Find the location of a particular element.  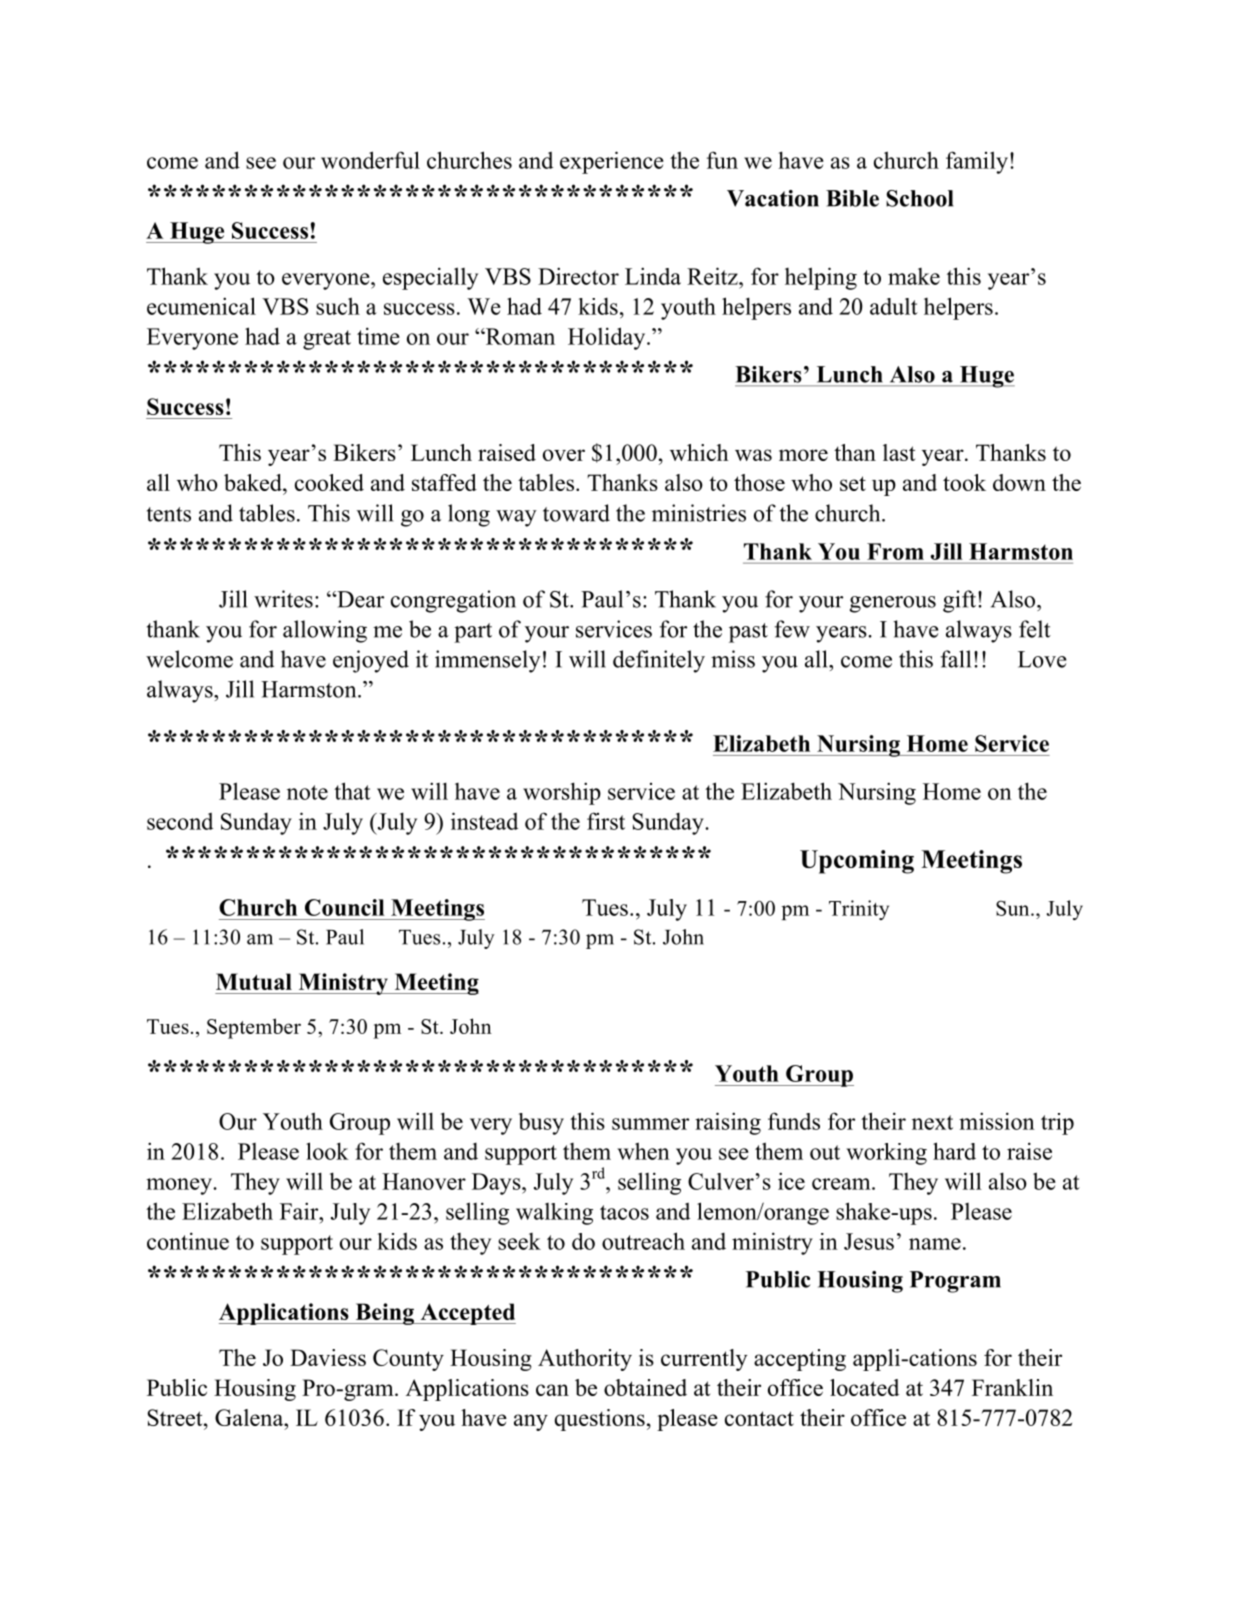

wonderful is located at coordinates (370, 160).
